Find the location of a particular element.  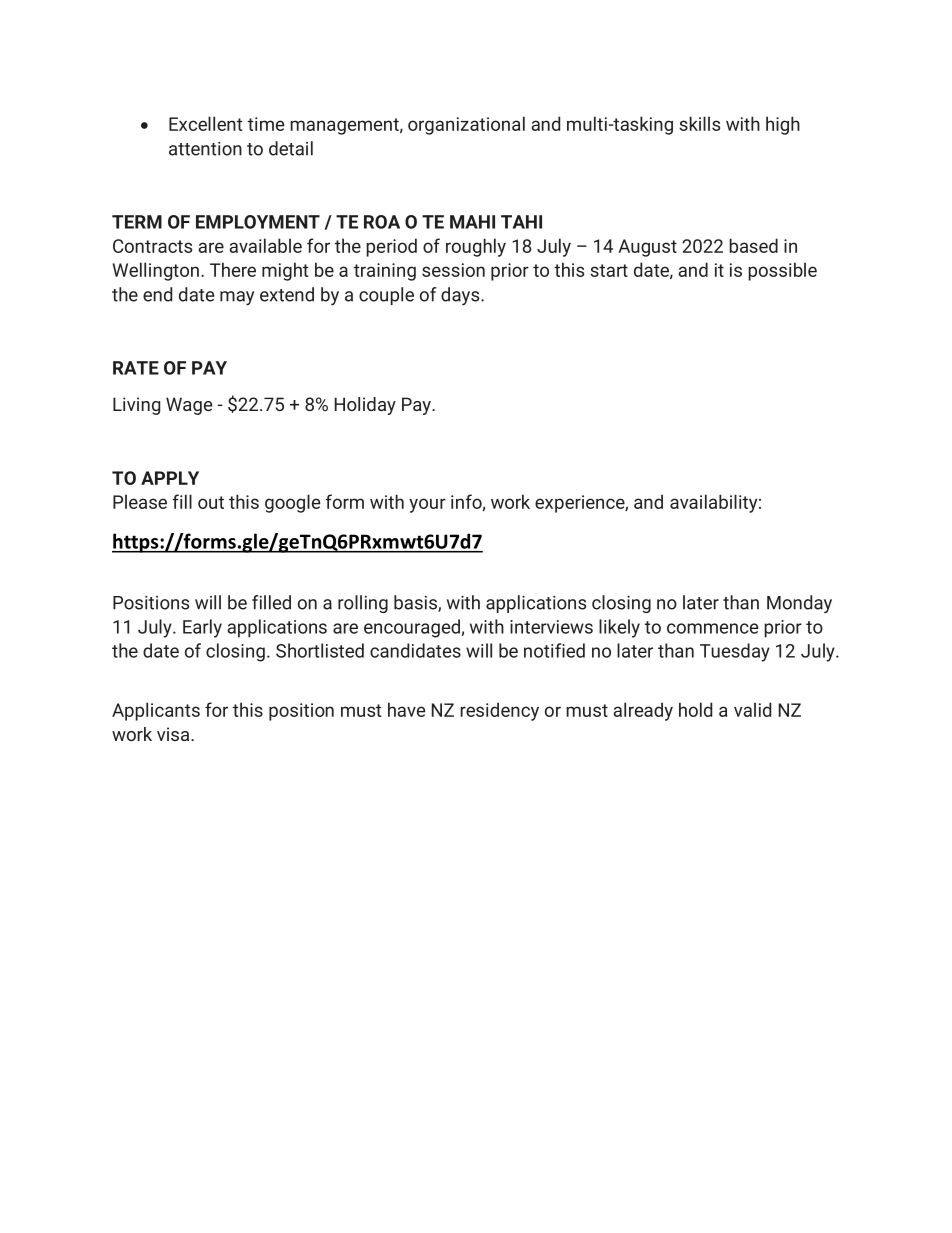

visa is located at coordinates (174, 734).
